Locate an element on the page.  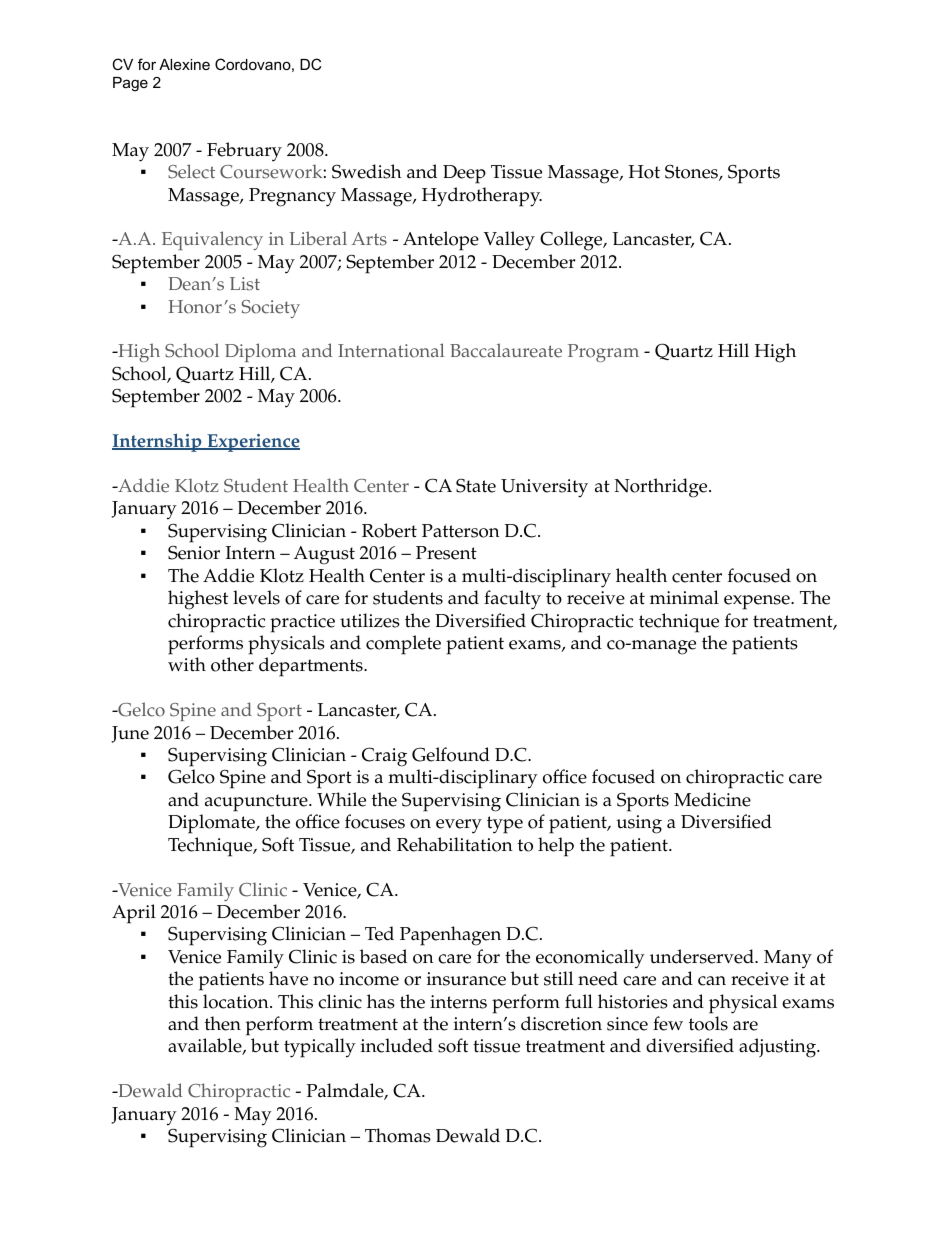
Stones is located at coordinates (692, 173).
